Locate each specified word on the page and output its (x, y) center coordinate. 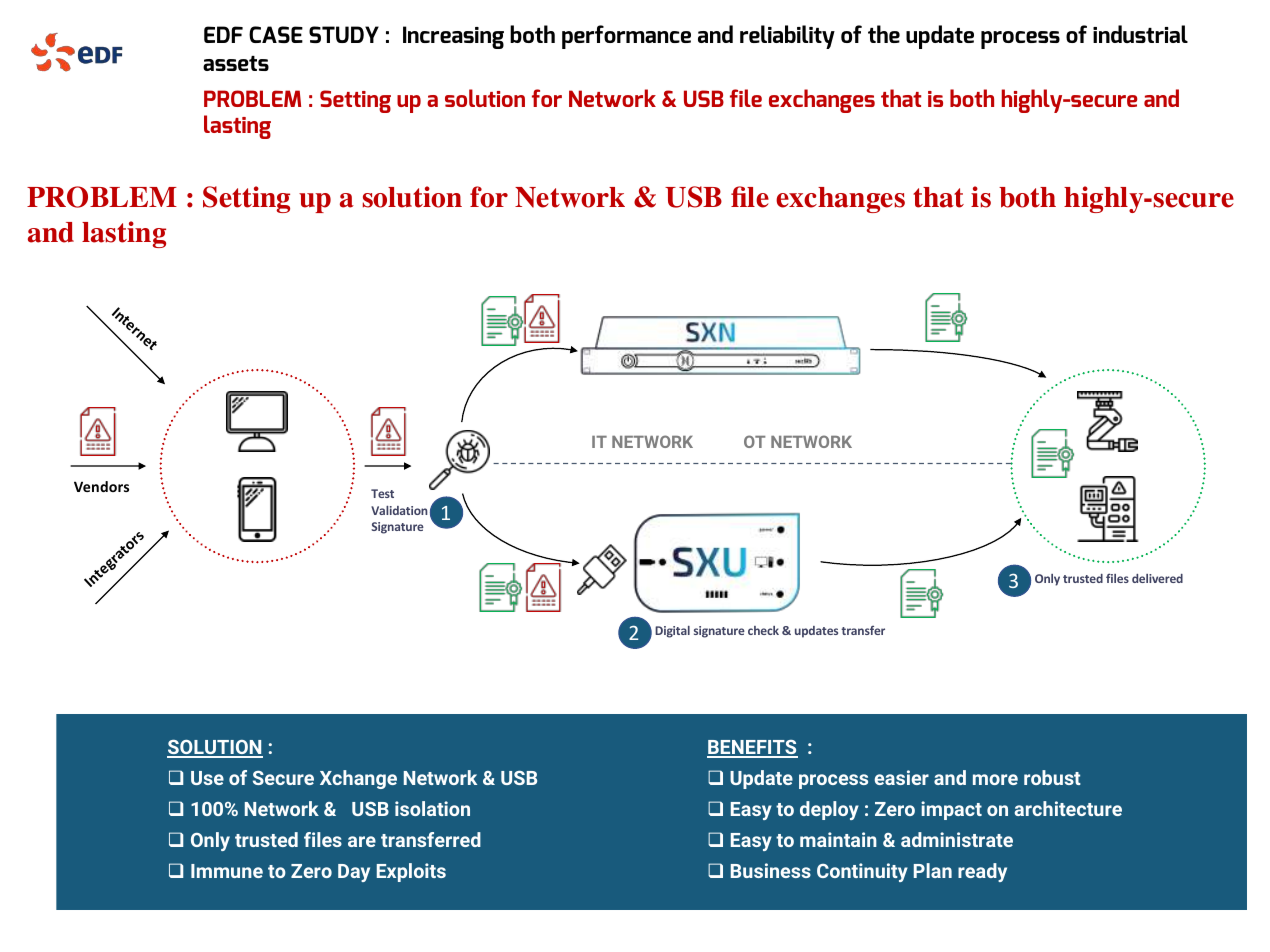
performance (626, 37)
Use (207, 778)
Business (771, 870)
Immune (227, 871)
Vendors (101, 486)
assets (236, 63)
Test (382, 493)
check (763, 630)
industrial (1140, 34)
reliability (787, 37)
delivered (1157, 578)
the (884, 34)
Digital (672, 632)
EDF (223, 34)
